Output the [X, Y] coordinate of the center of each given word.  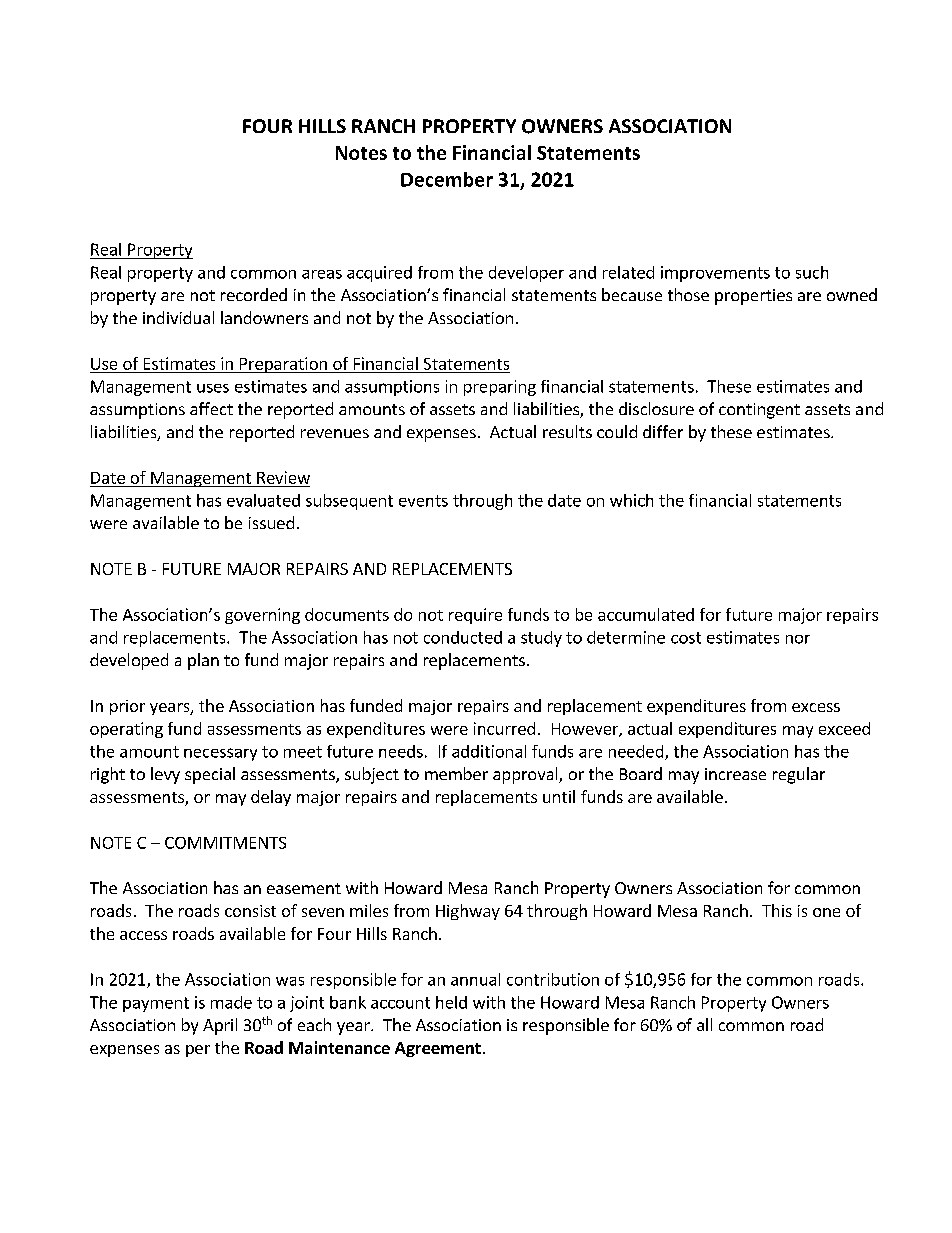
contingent [759, 411]
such [812, 272]
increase [735, 774]
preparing [500, 388]
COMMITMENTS [225, 843]
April [220, 1026]
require [475, 616]
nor [798, 639]
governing [262, 616]
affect [211, 408]
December [447, 179]
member [456, 773]
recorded [254, 294]
